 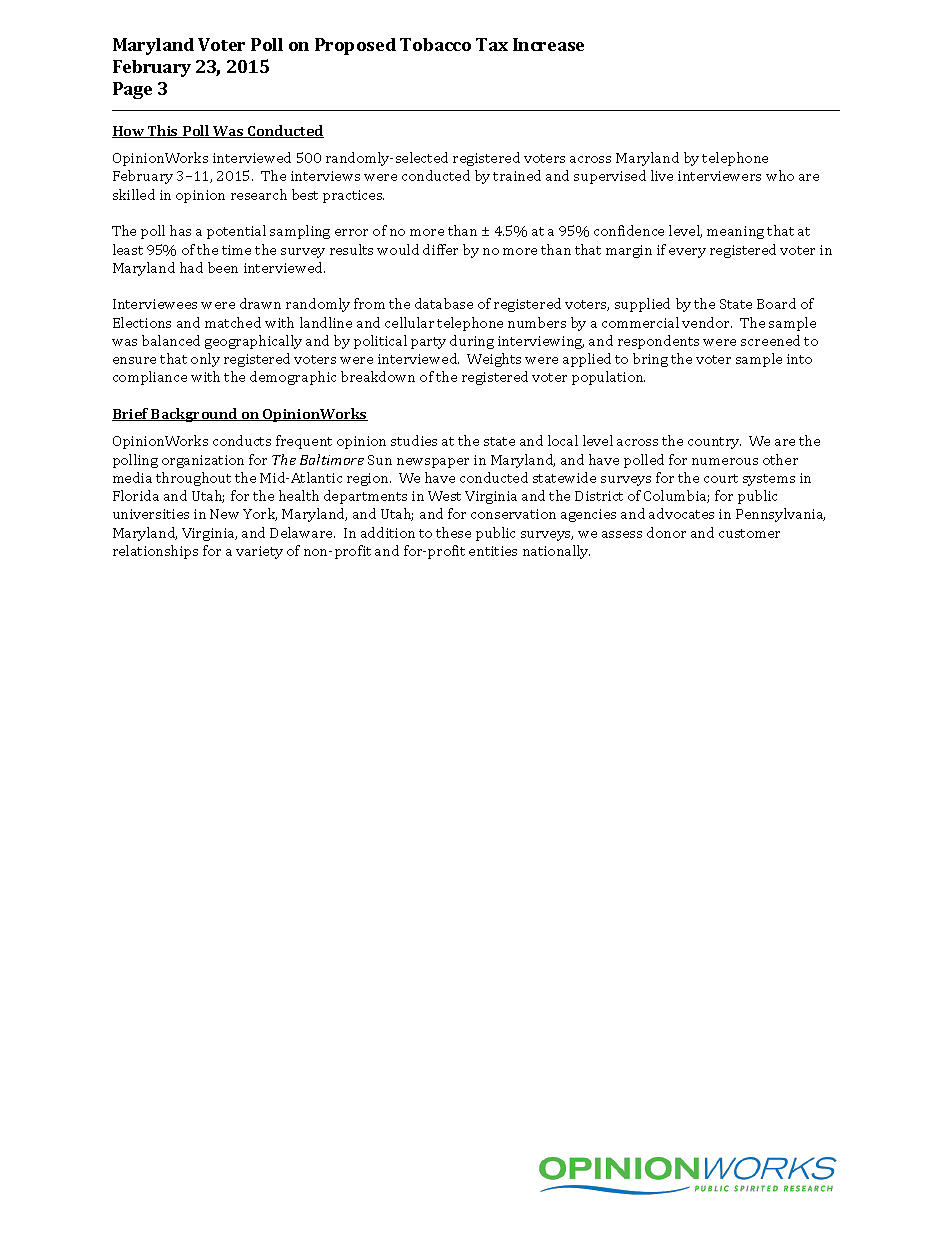 I want to click on has, so click(x=180, y=230).
